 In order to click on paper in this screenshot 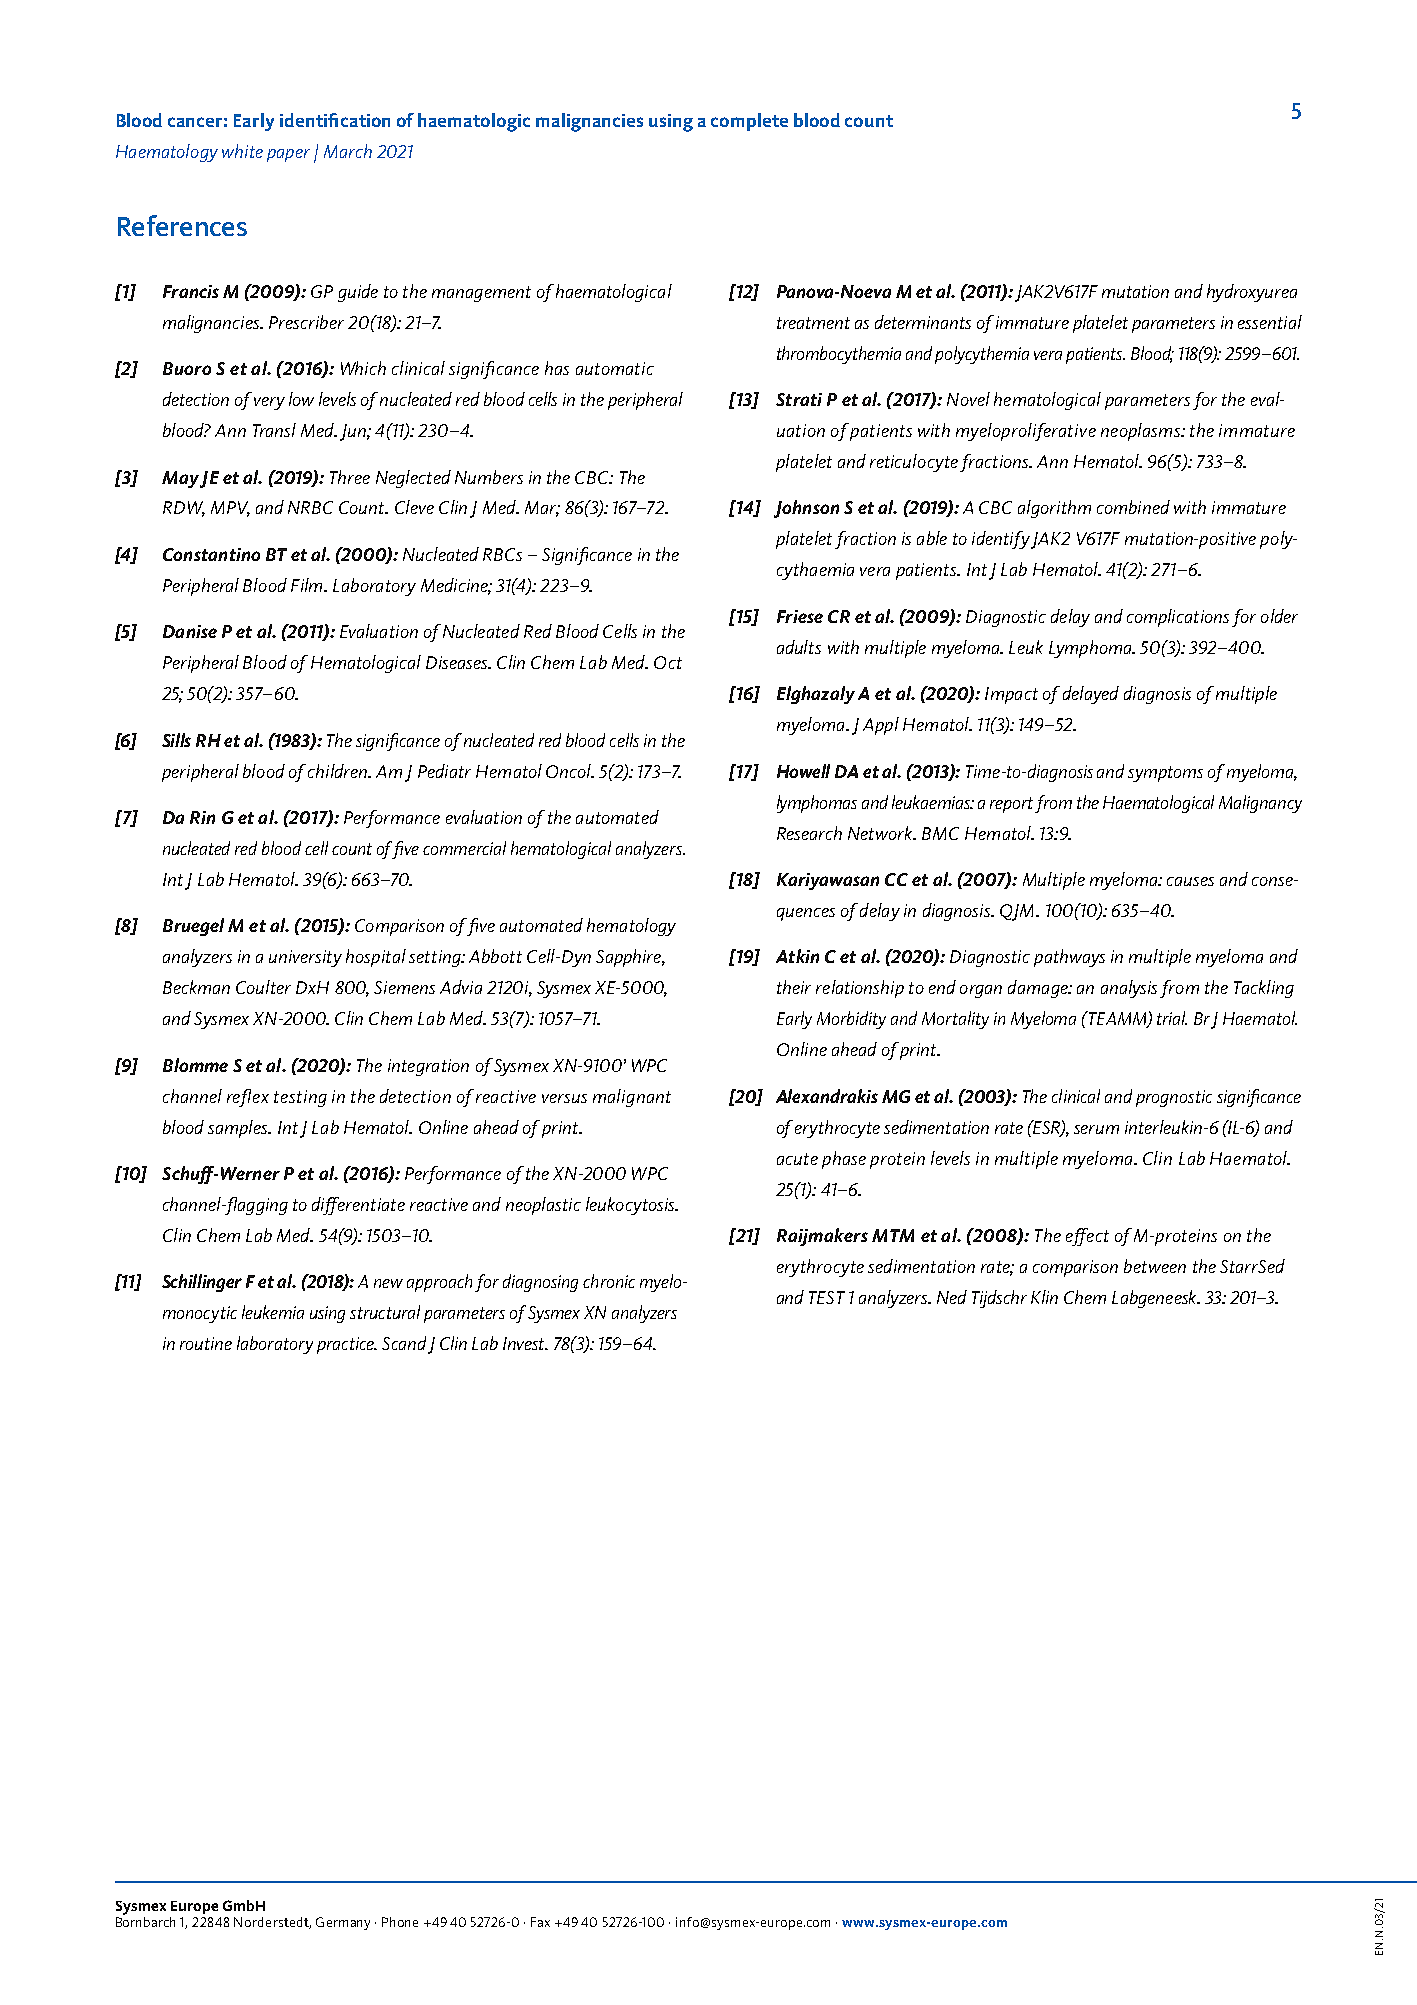, I will do `click(288, 155)`.
